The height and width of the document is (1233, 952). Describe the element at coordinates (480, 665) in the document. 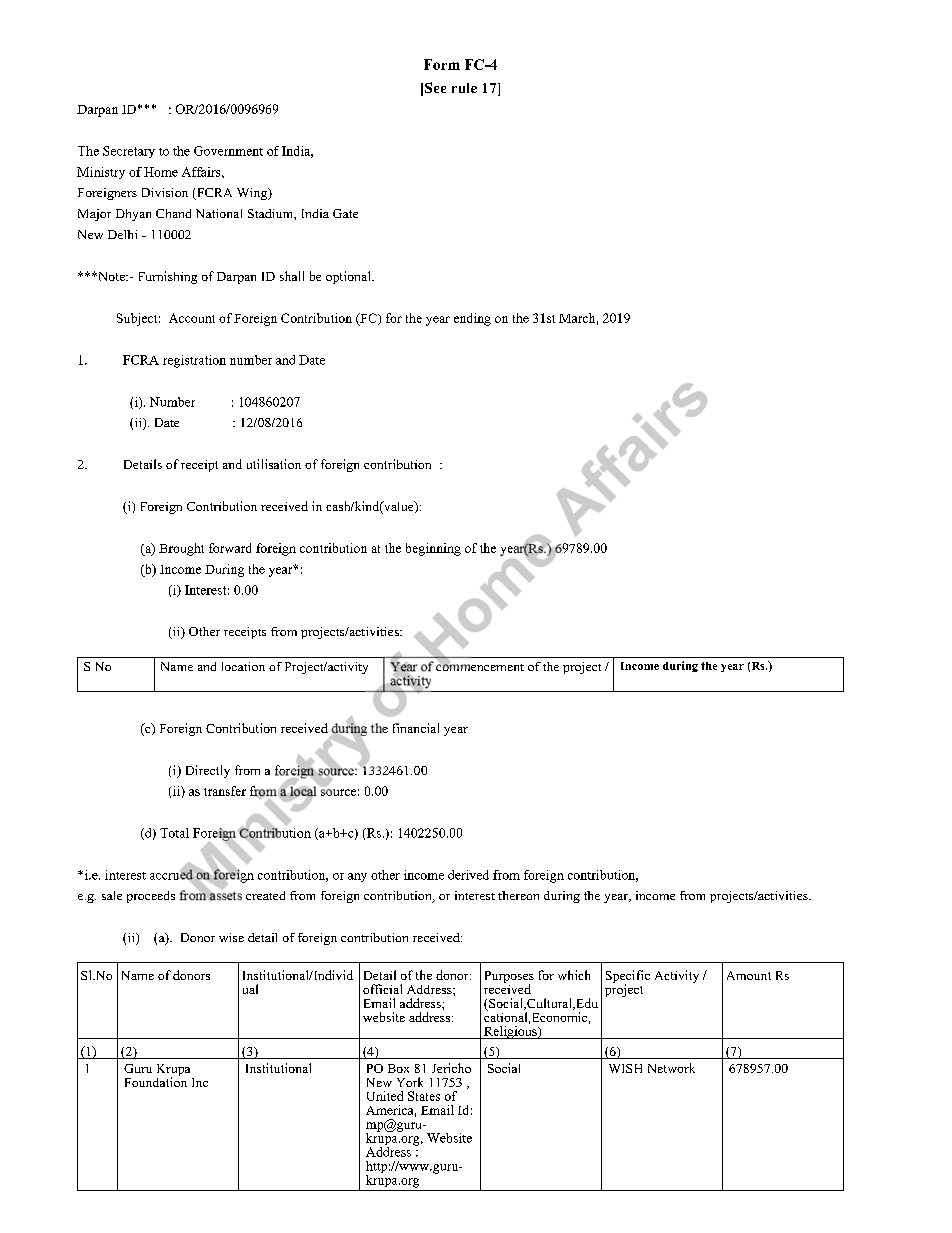

I see `commencement` at that location.
